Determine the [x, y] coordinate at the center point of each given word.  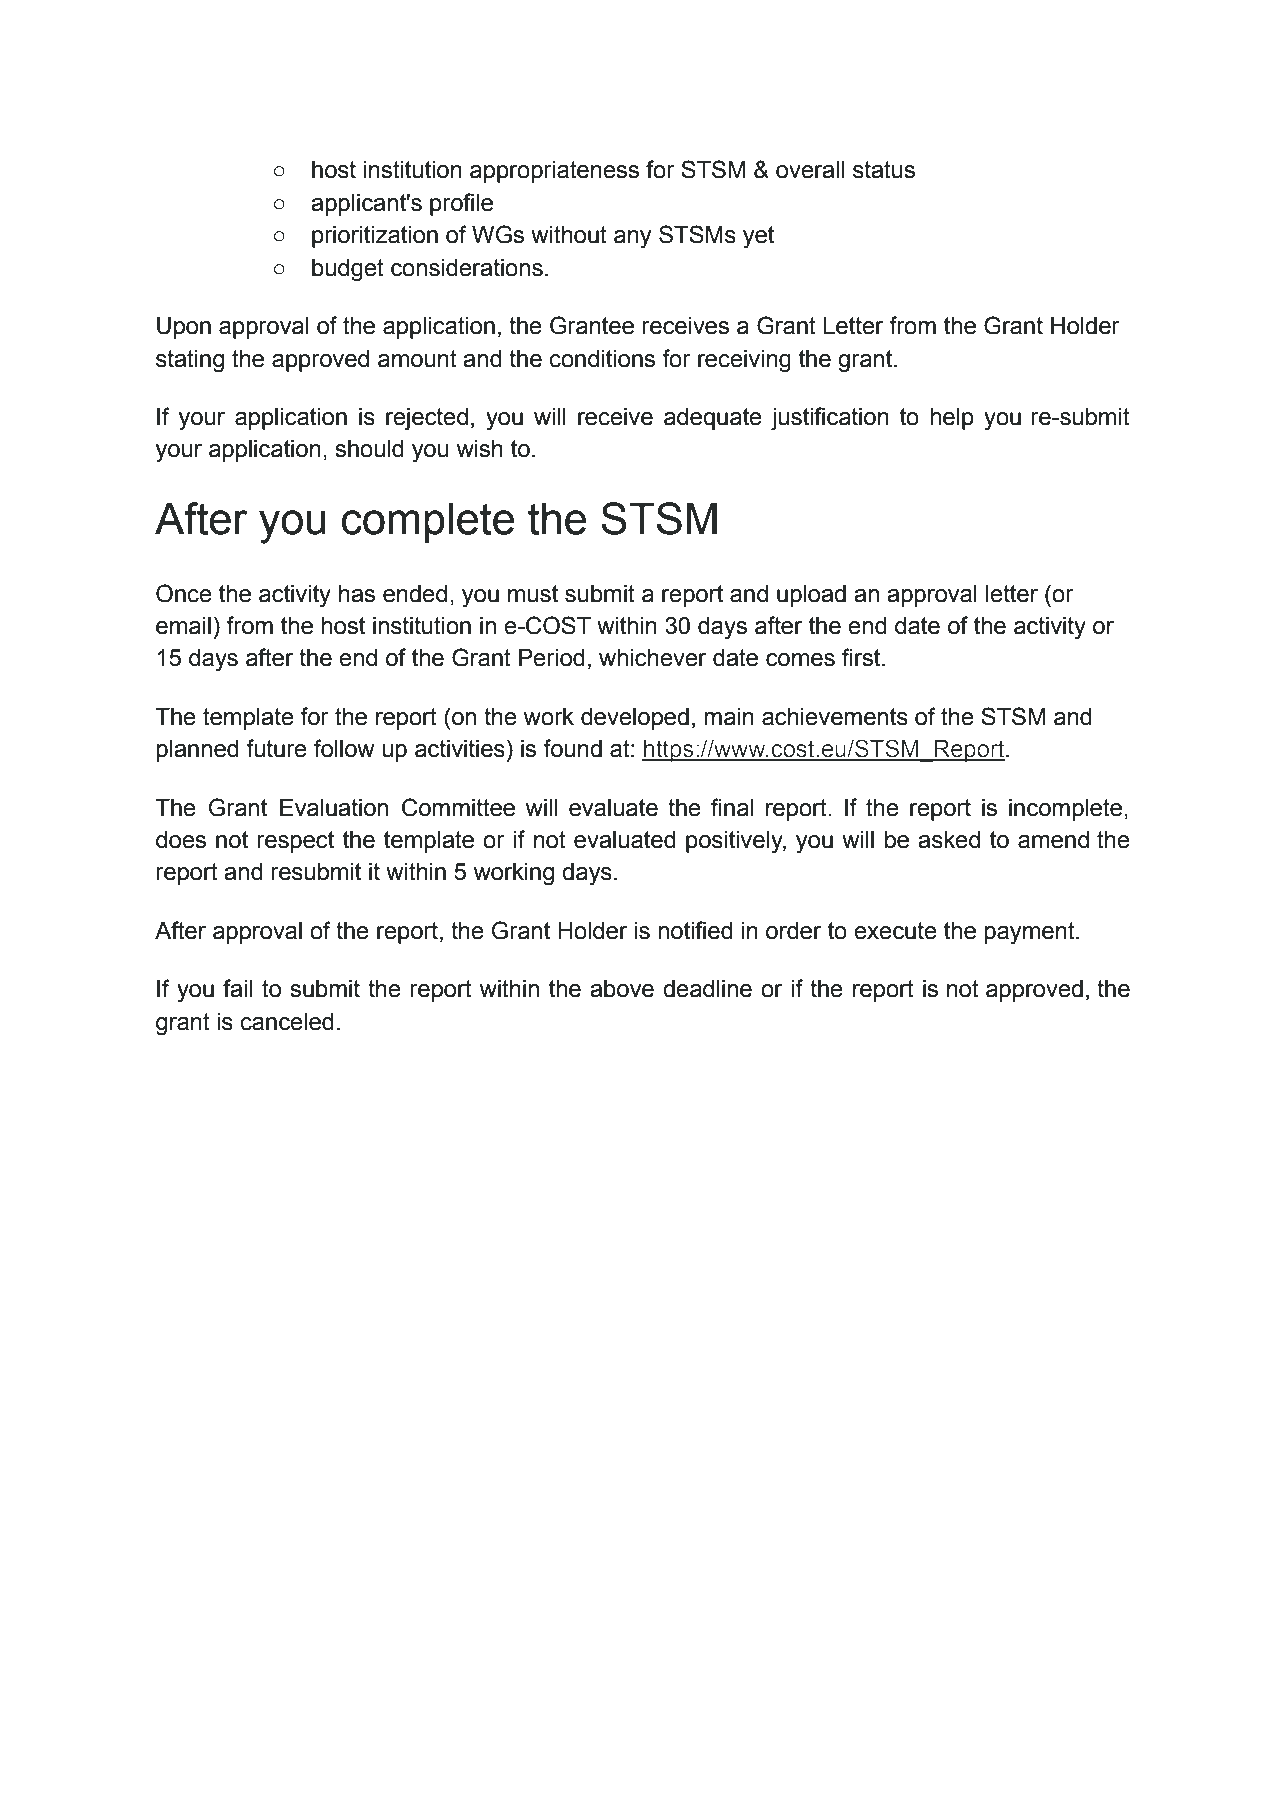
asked [949, 840]
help [952, 419]
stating [190, 361]
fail [237, 988]
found [572, 748]
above [622, 989]
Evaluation [334, 808]
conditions [602, 359]
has [357, 594]
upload [811, 596]
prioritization [375, 237]
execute [895, 931]
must [533, 594]
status [884, 170]
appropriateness [554, 172]
